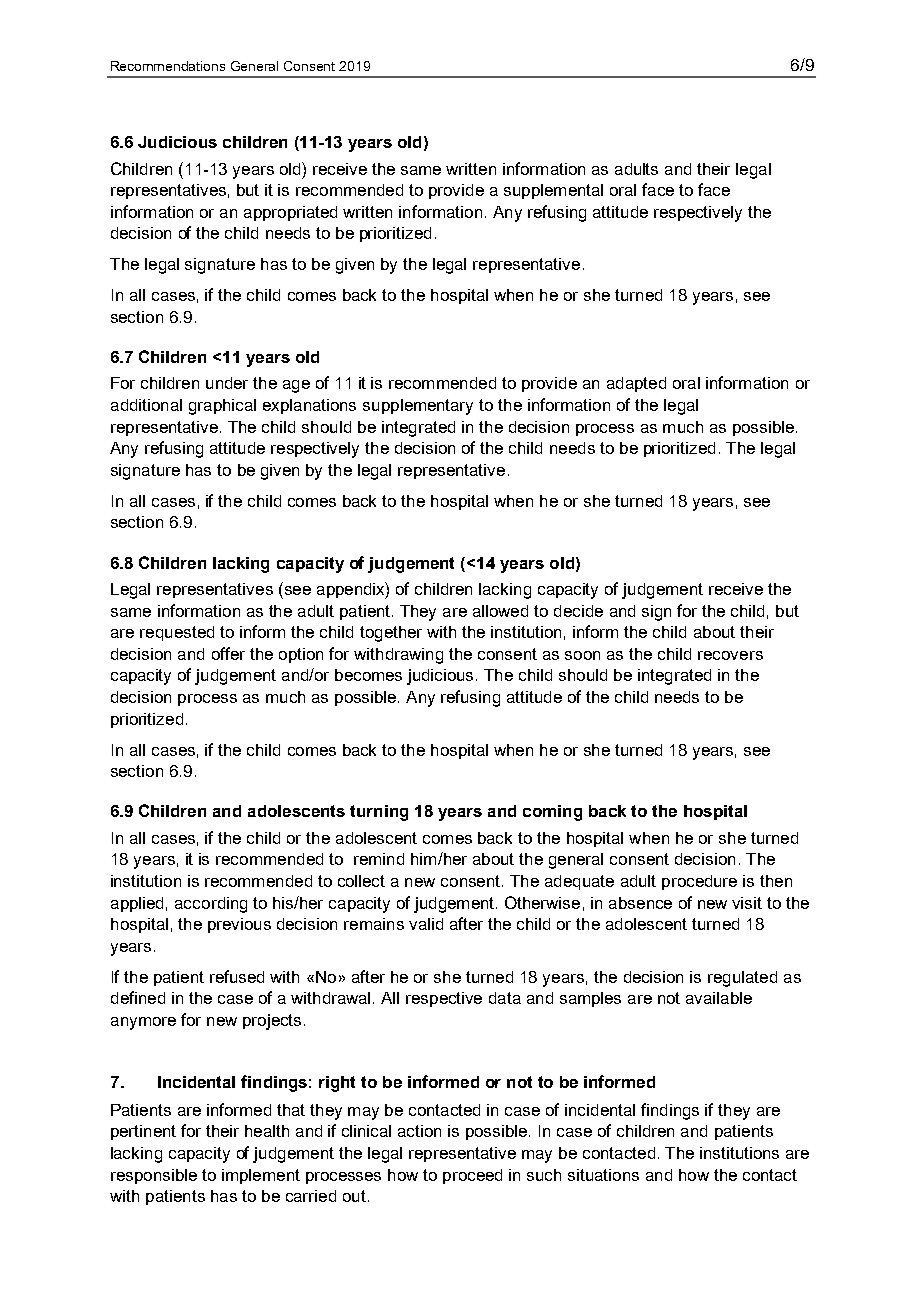 This image has width=924, height=1308. Describe the element at coordinates (211, 905) in the image. I see `according` at that location.
